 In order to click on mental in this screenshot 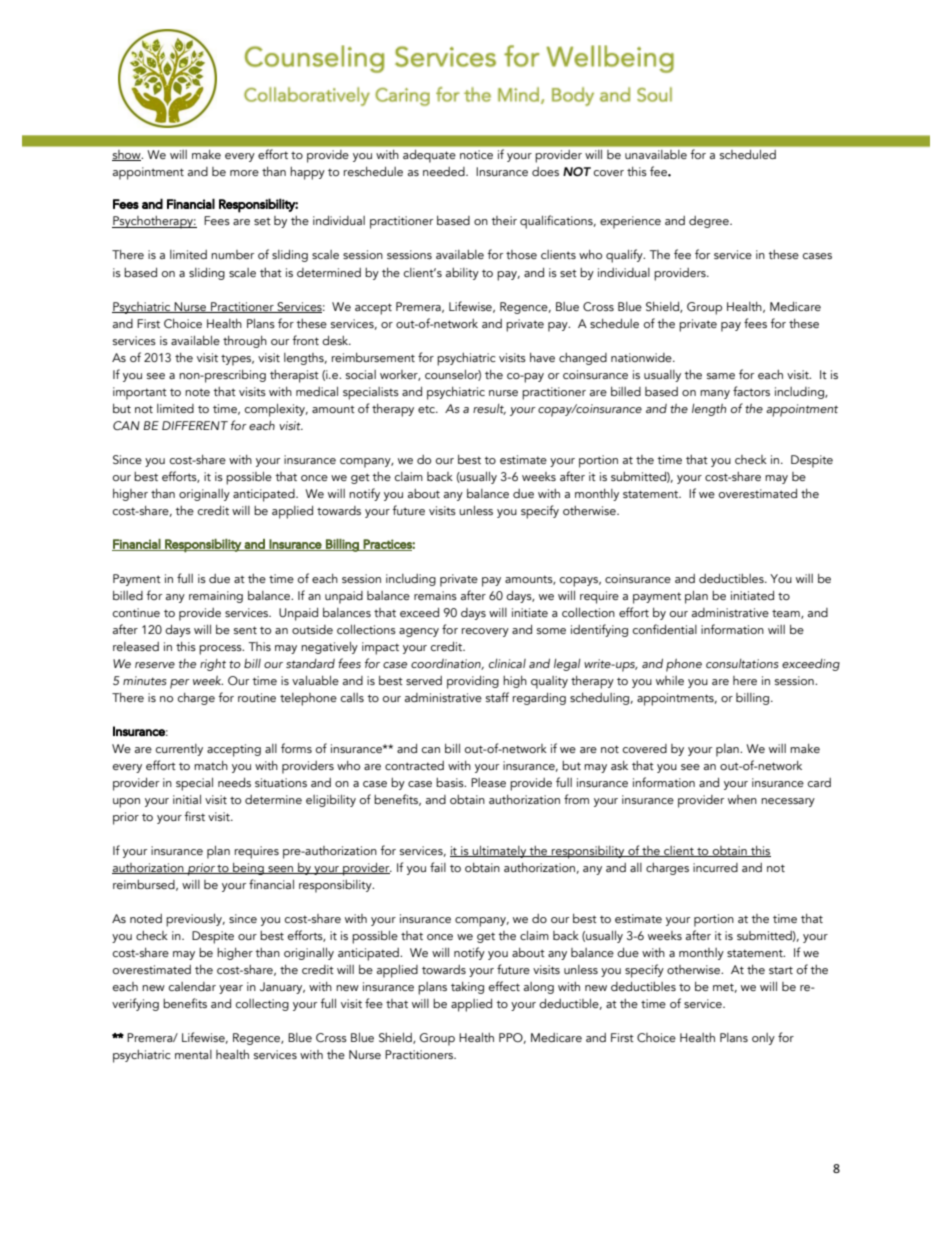, I will do `click(193, 1054)`.
